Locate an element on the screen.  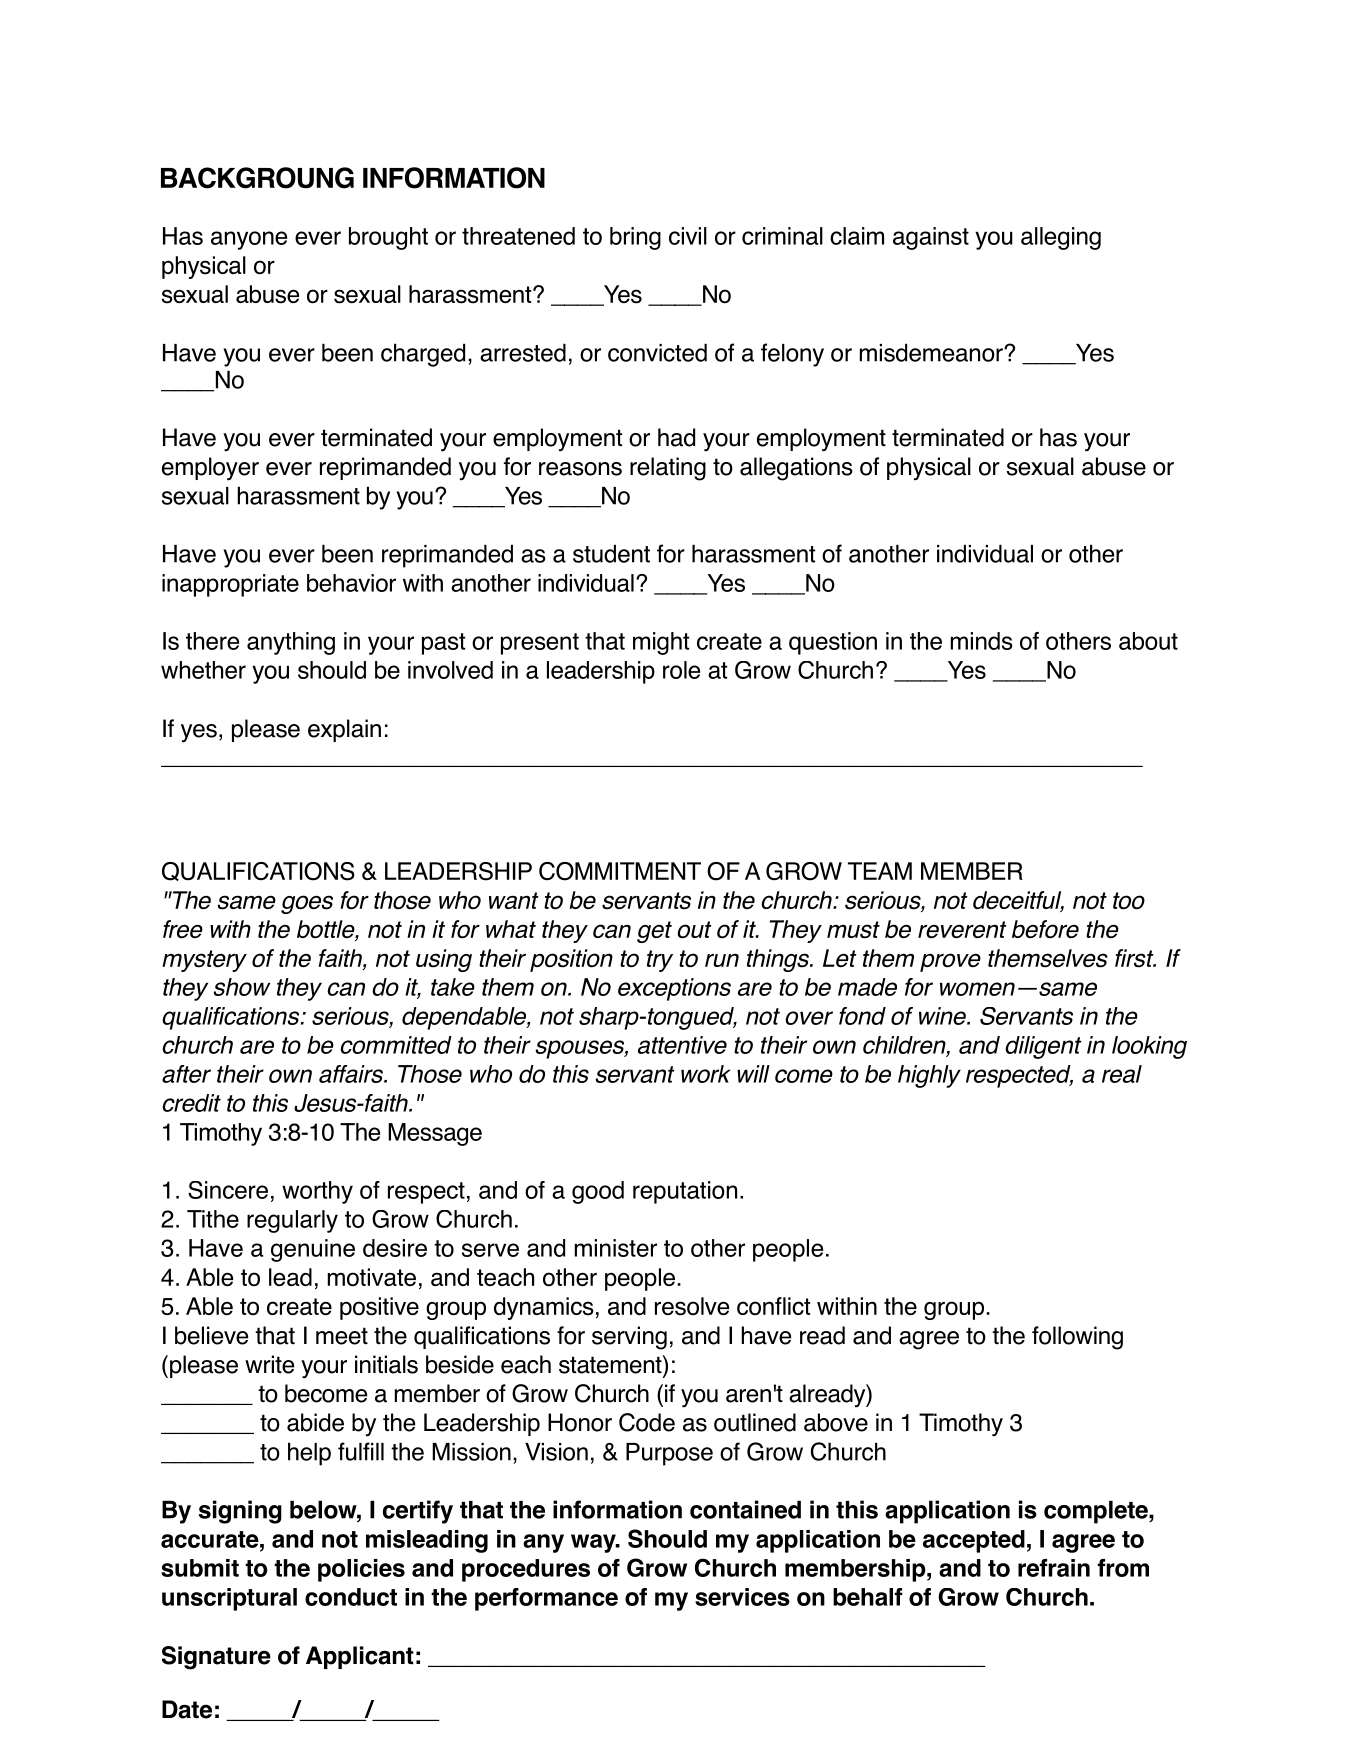
show is located at coordinates (241, 987).
